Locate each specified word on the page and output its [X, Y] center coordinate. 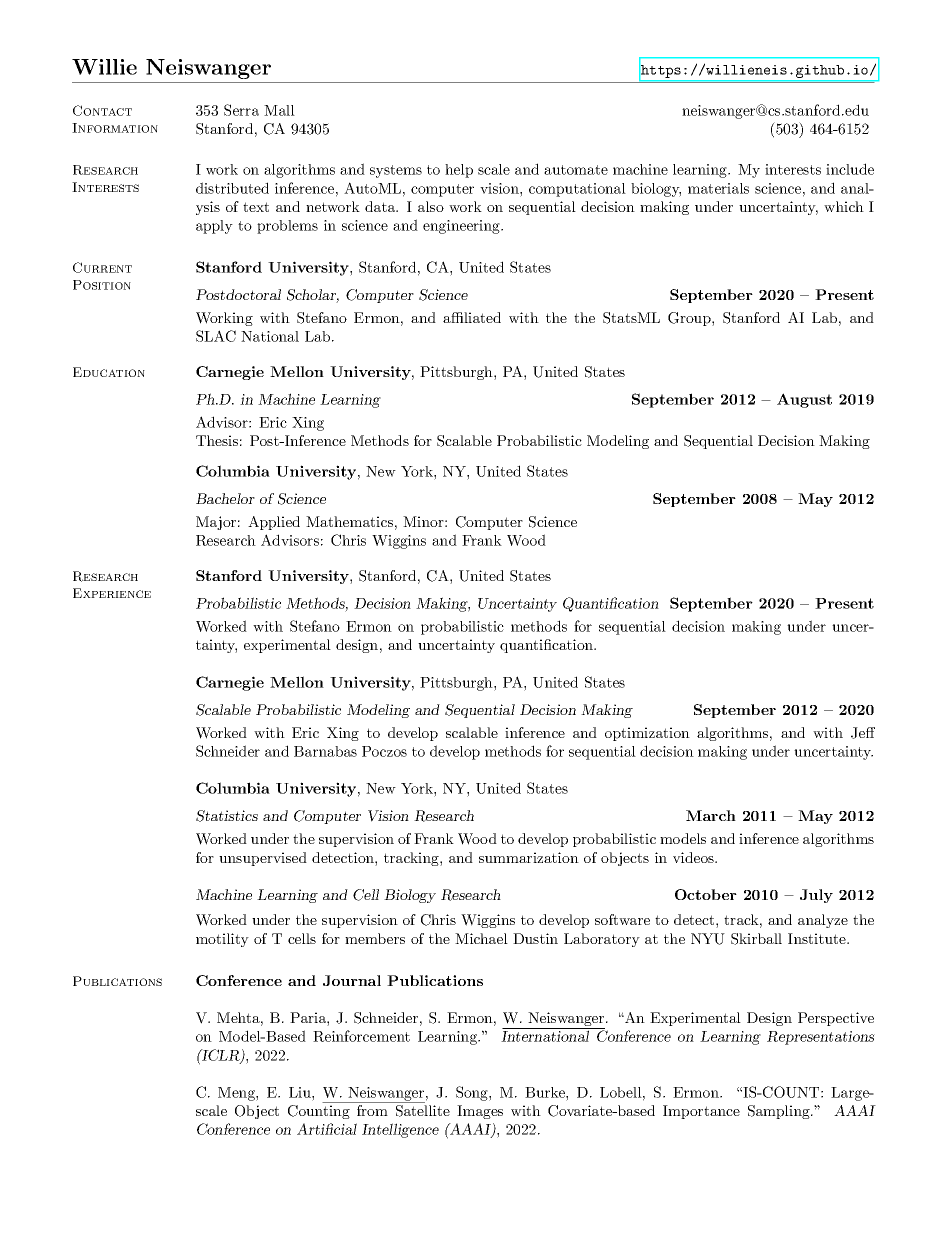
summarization [529, 857]
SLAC [216, 336]
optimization [647, 734]
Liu [301, 1092]
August [804, 400]
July [816, 896]
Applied [274, 523]
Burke [546, 1092]
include [850, 169]
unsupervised [263, 859]
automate [576, 170]
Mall [279, 110]
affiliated [472, 317]
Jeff [863, 733]
